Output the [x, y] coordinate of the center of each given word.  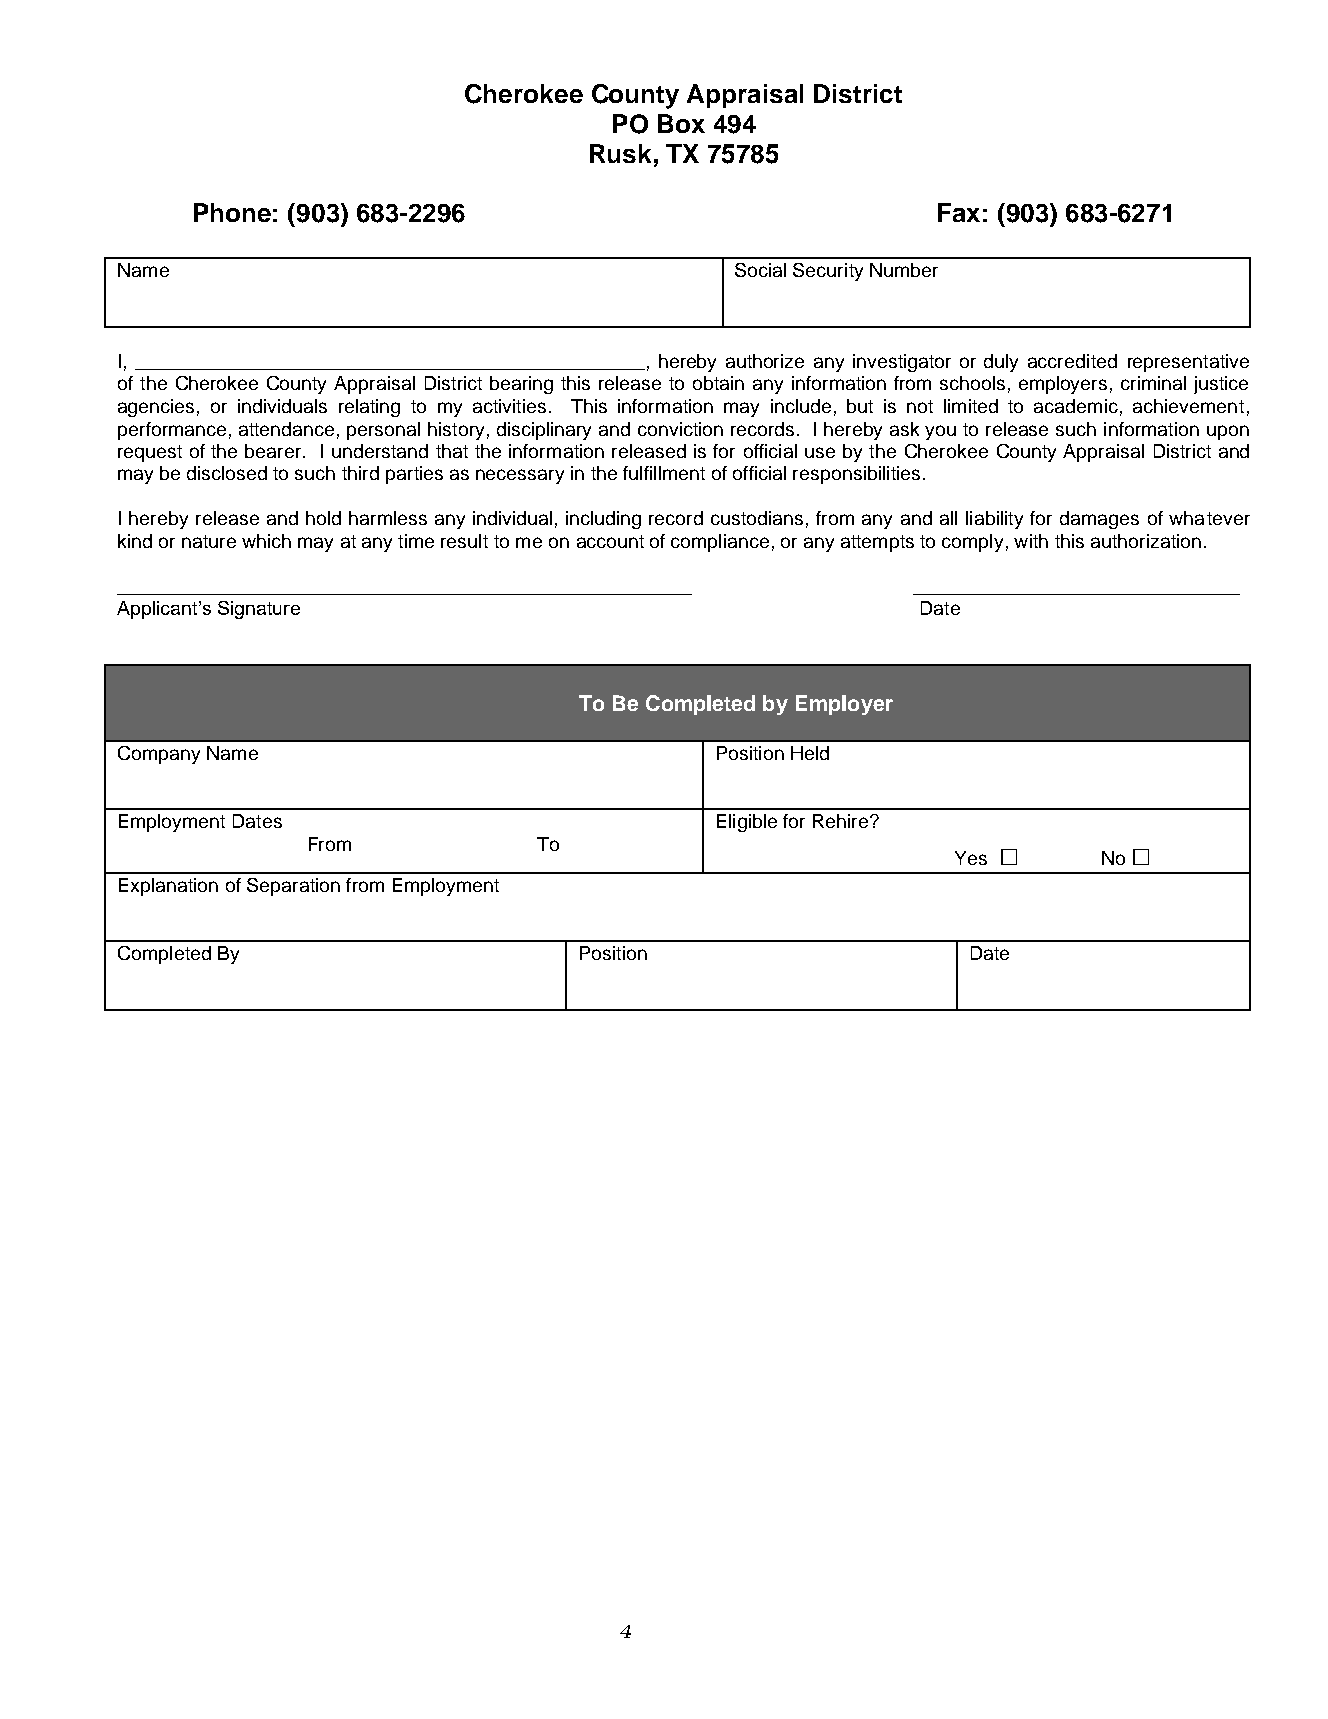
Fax [959, 212]
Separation [293, 887]
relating [369, 408]
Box [681, 123]
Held [810, 753]
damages [1099, 520]
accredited [1072, 361]
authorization [1146, 541]
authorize [765, 361]
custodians [757, 518]
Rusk [620, 153]
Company [159, 755]
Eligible [747, 823]
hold [323, 518]
